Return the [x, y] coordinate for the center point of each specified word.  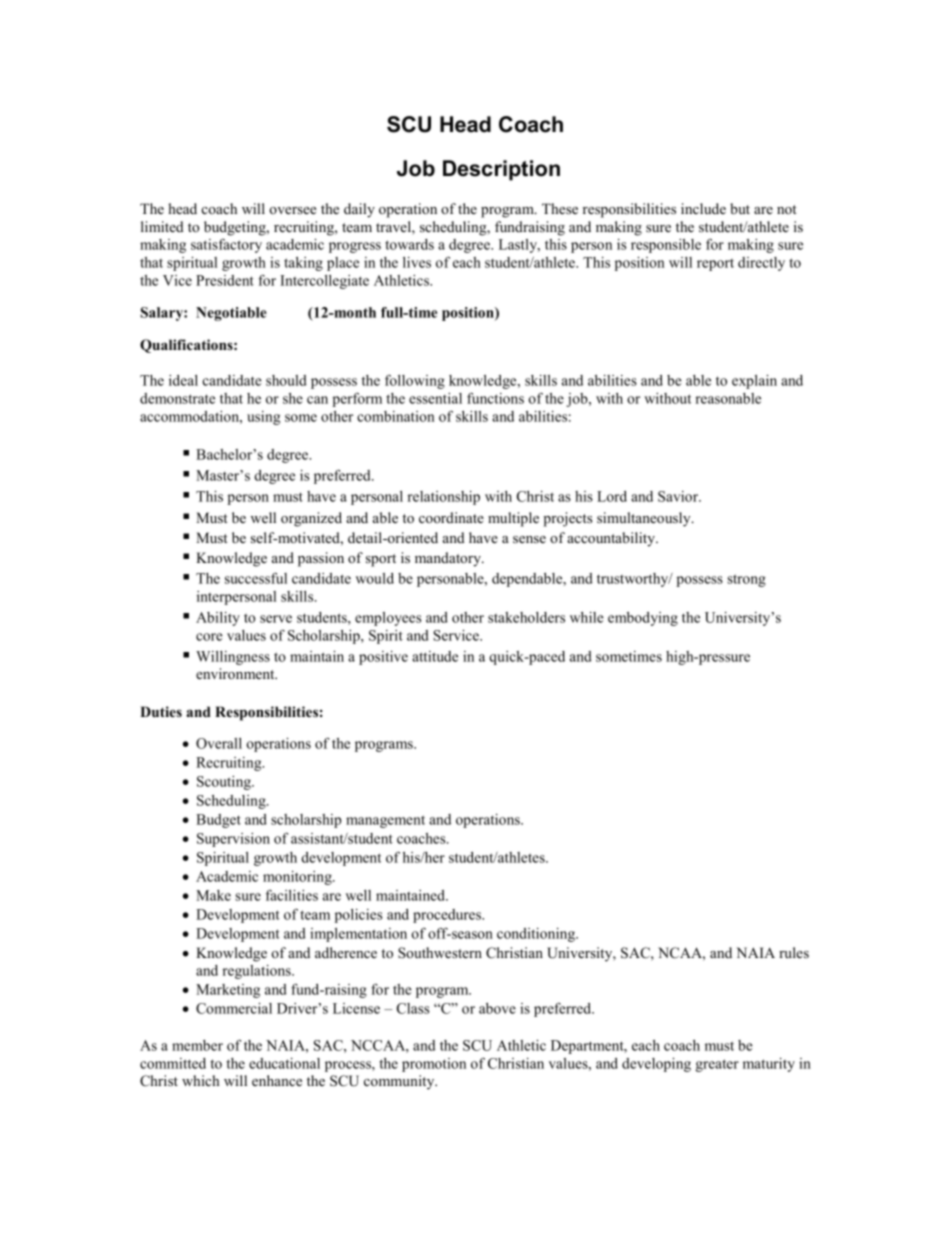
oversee [292, 210]
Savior [679, 496]
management [385, 821]
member [197, 1045]
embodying [643, 619]
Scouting [225, 783]
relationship [443, 498]
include [703, 208]
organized [311, 519]
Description [501, 170]
